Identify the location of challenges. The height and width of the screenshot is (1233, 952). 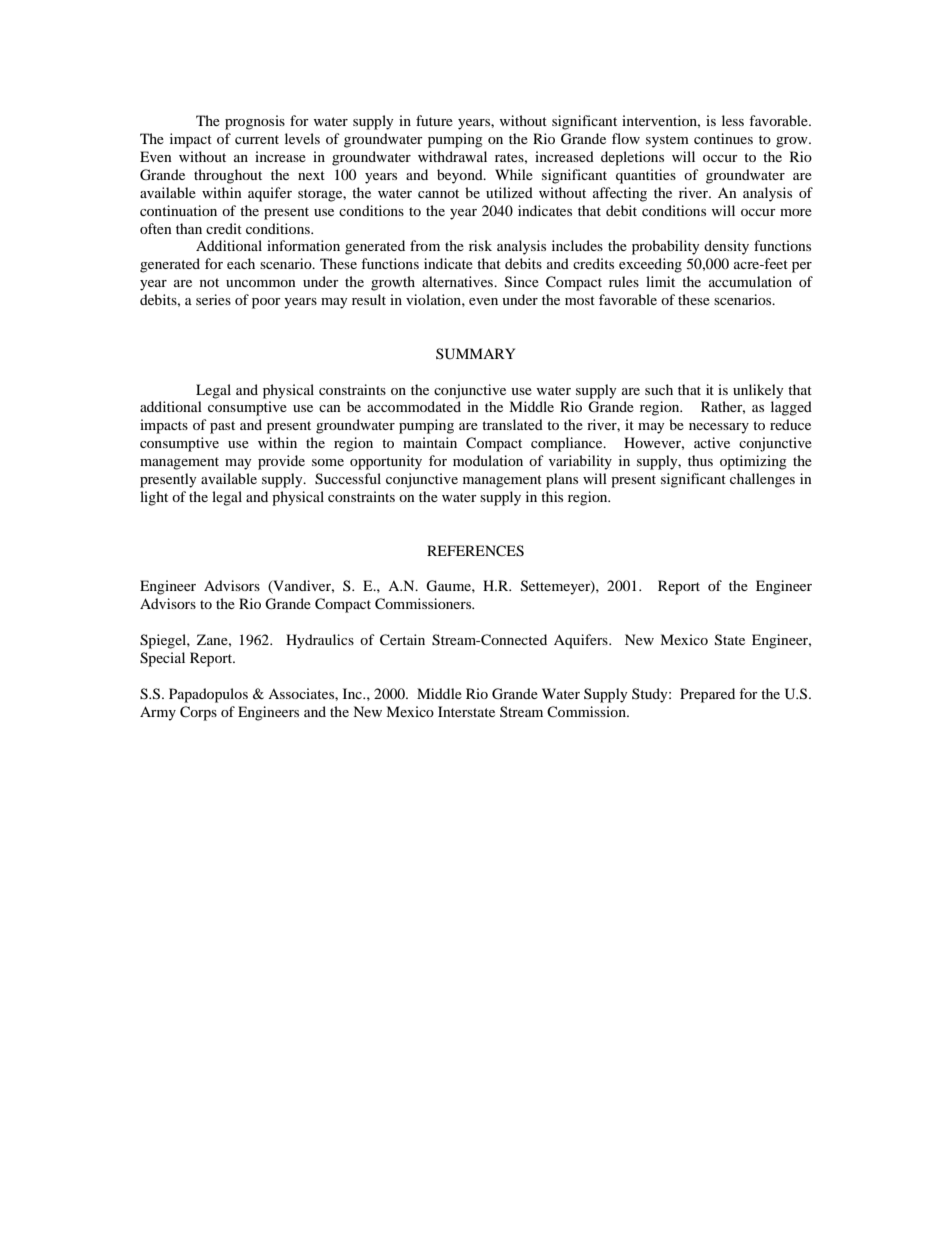
(762, 480).
